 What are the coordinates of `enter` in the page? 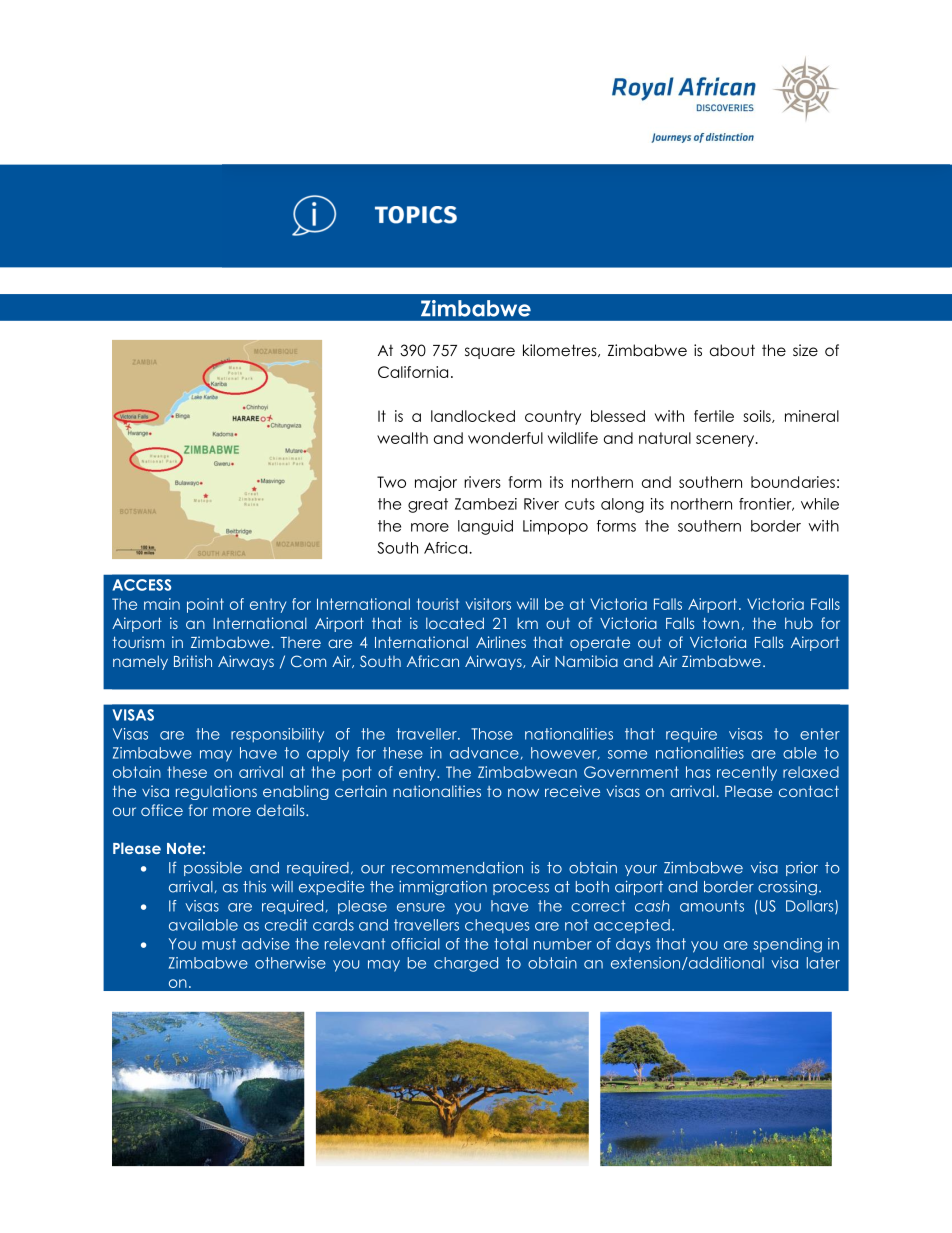 It's located at (820, 734).
